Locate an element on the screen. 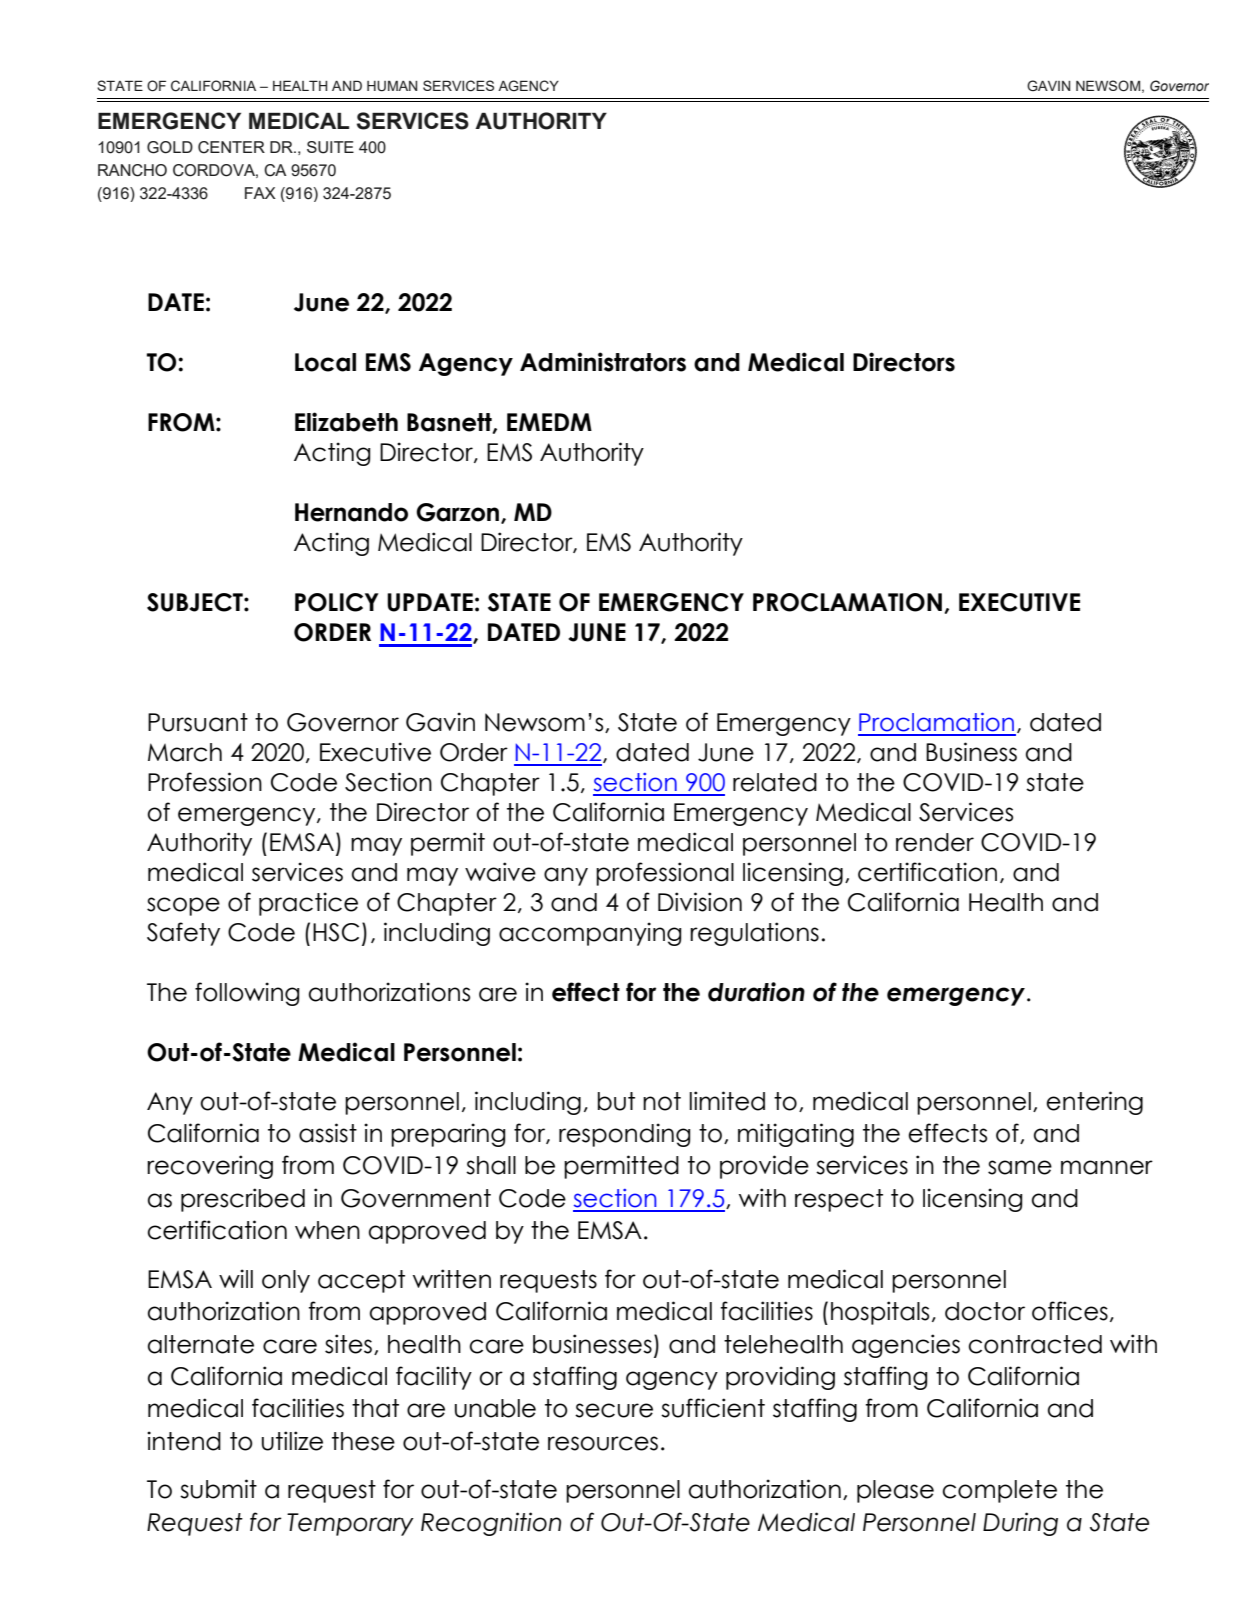  HUMAN is located at coordinates (392, 86).
